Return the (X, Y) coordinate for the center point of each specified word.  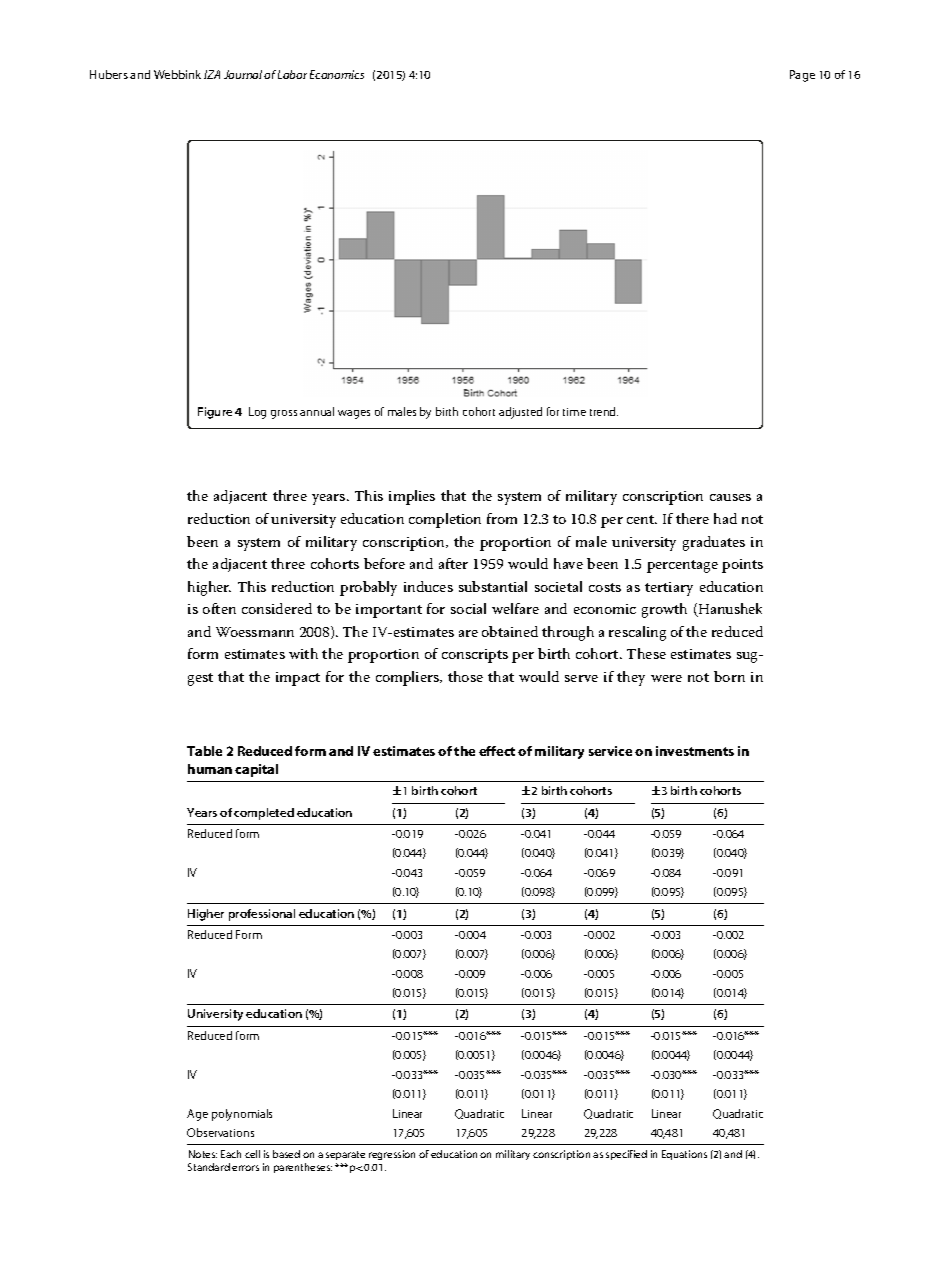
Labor (292, 74)
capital (256, 770)
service (610, 751)
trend (604, 411)
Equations (684, 1155)
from (502, 518)
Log (257, 413)
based (286, 1154)
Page (802, 76)
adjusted (520, 413)
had (725, 518)
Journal (244, 74)
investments (695, 751)
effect (497, 751)
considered (277, 608)
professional (262, 915)
